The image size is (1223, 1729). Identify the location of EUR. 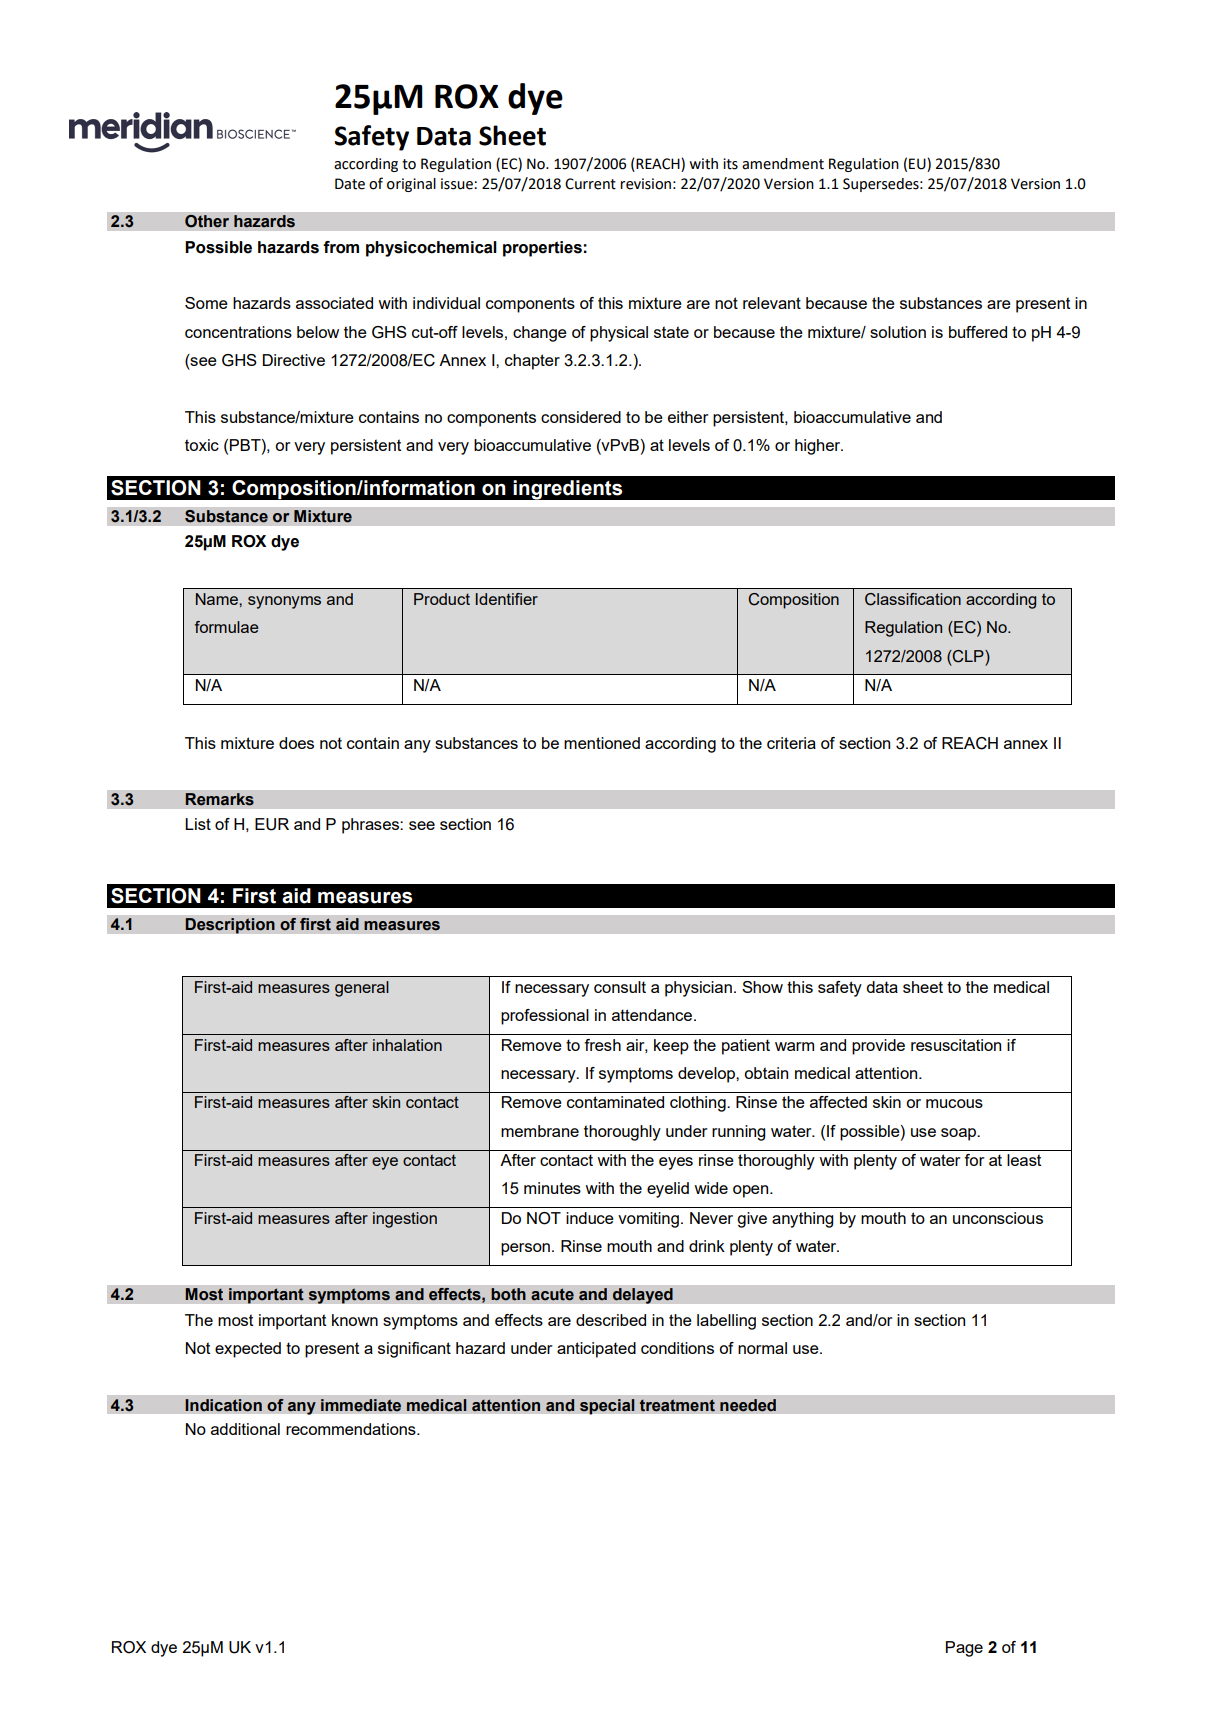
(272, 824).
